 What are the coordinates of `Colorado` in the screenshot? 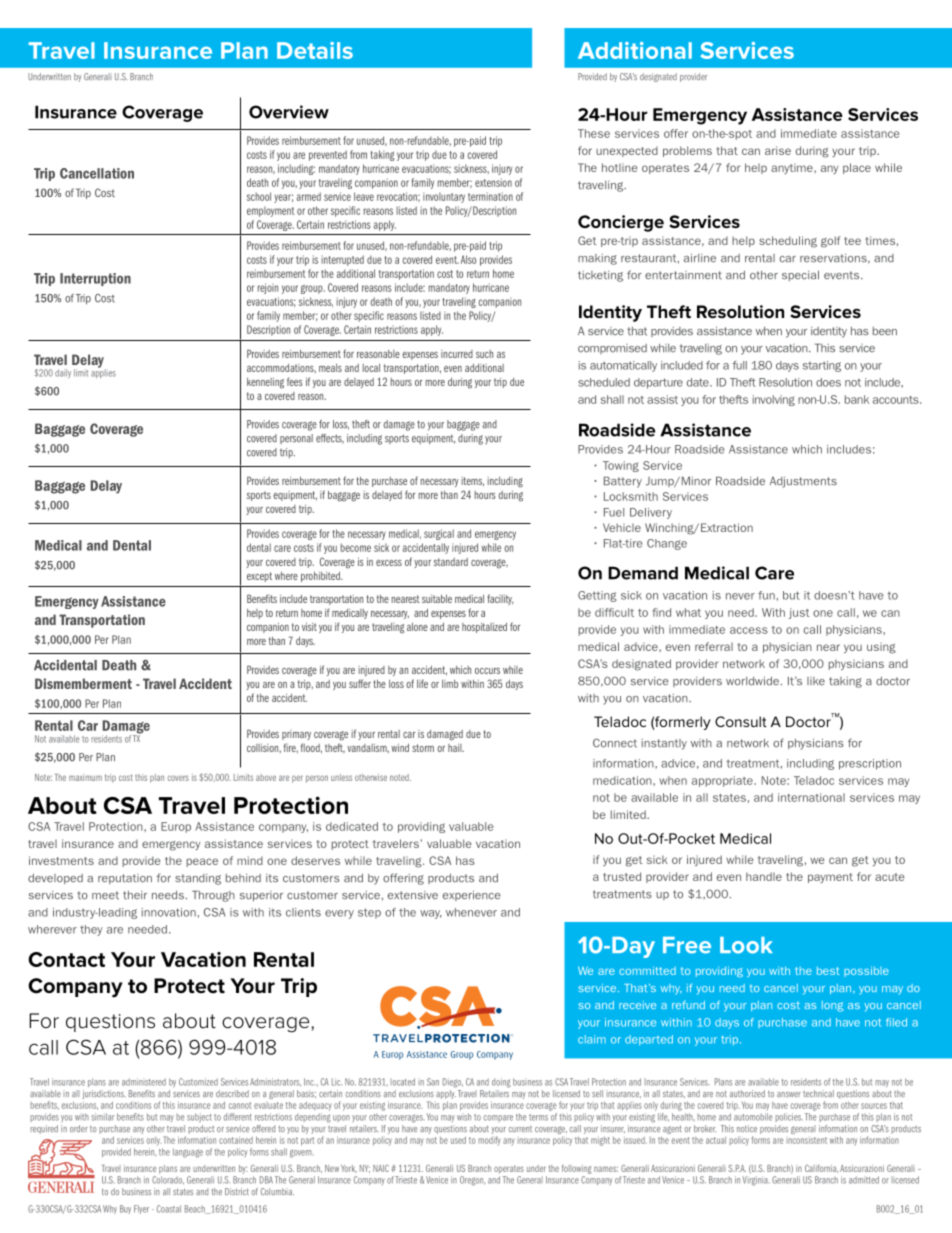 It's located at (168, 1180).
